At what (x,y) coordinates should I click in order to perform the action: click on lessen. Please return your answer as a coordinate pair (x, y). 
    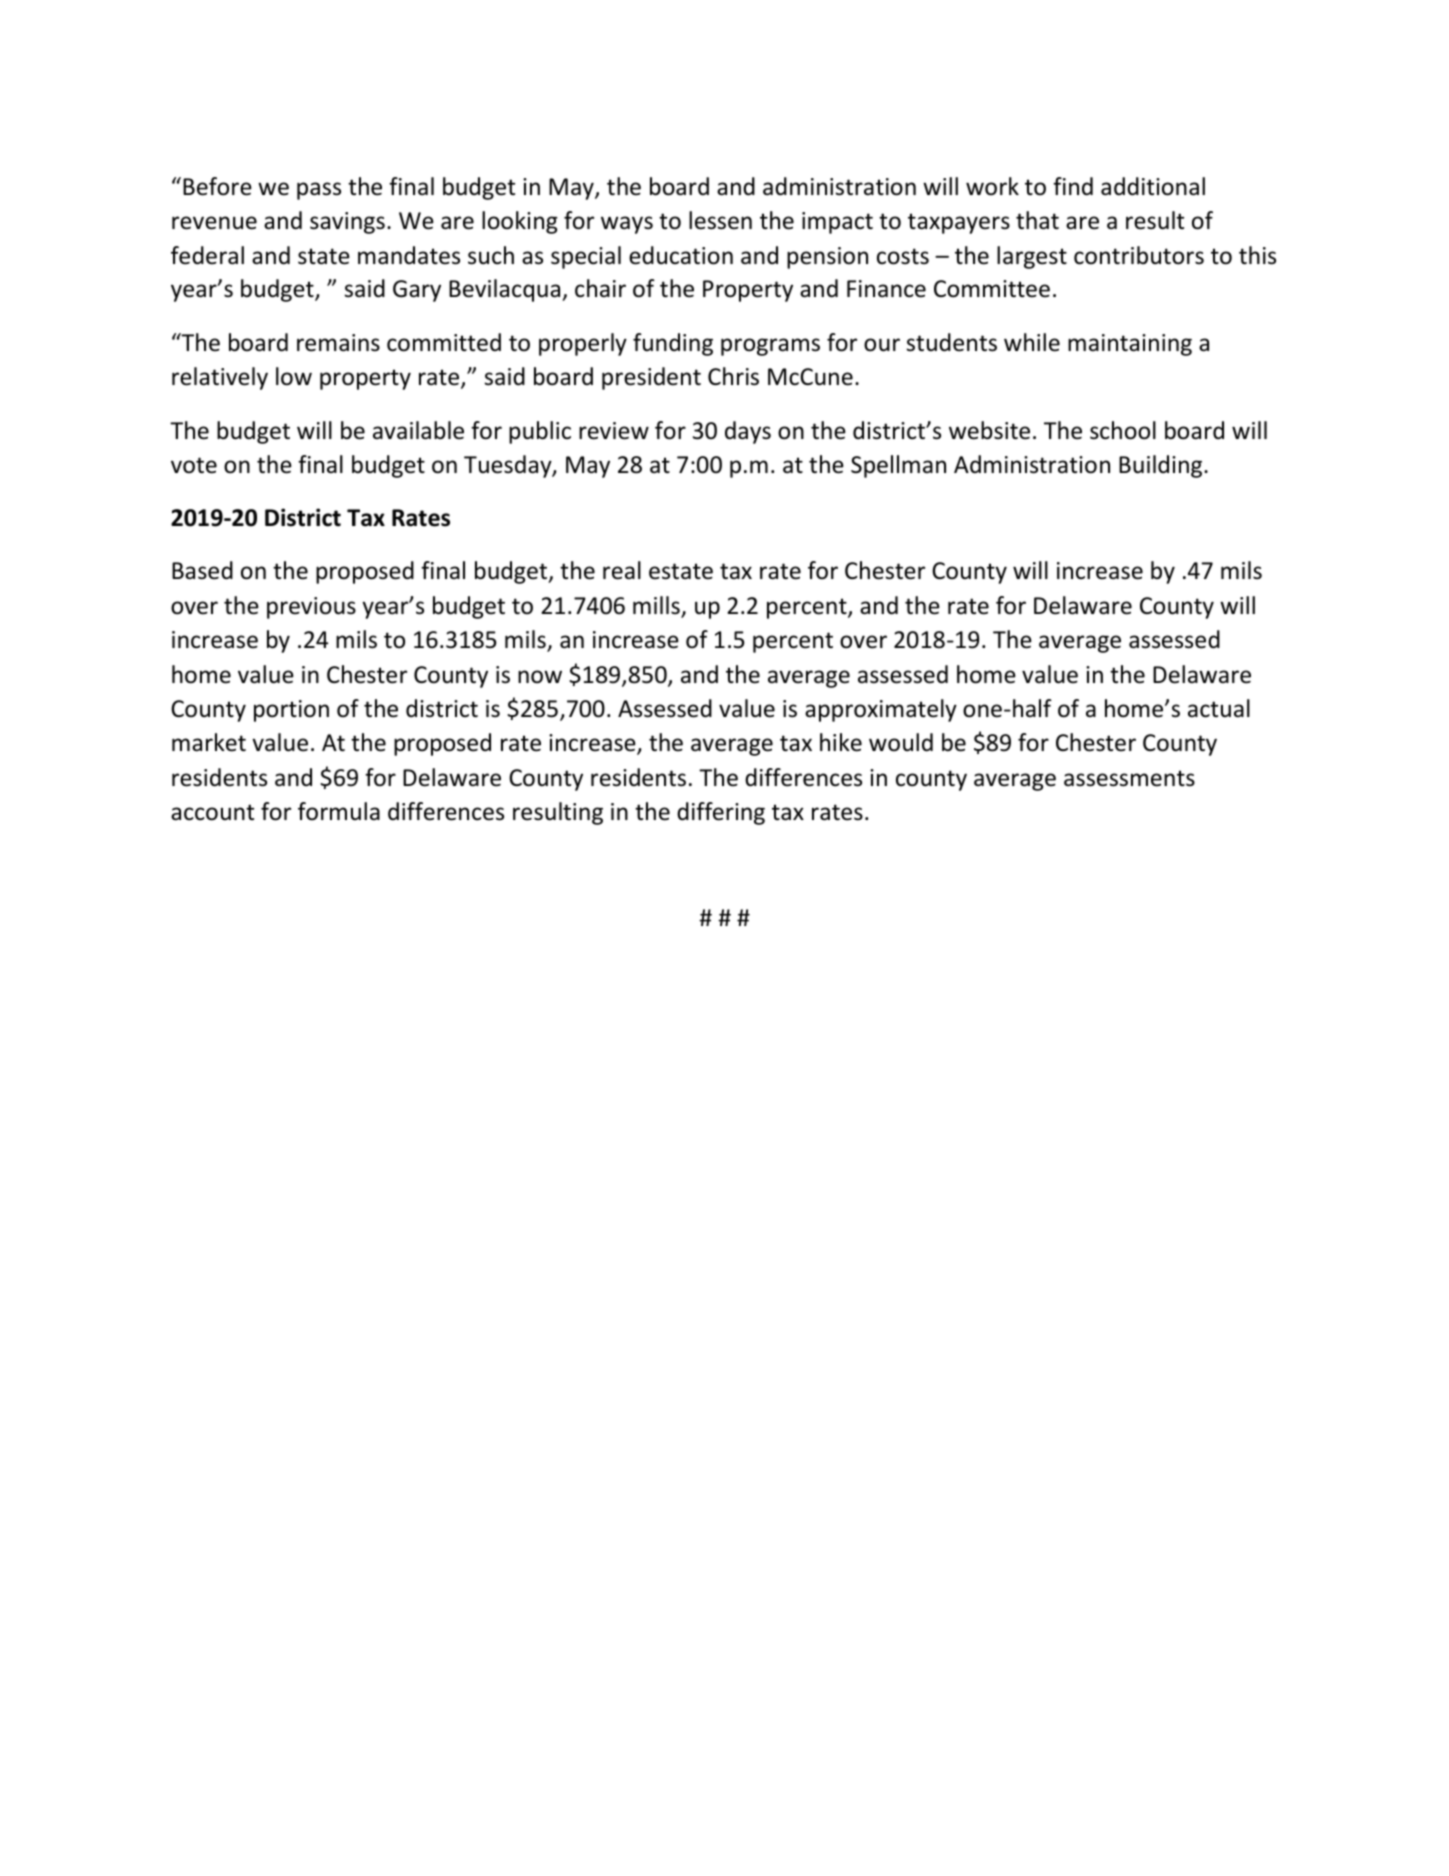
    Looking at the image, I should click on (720, 220).
